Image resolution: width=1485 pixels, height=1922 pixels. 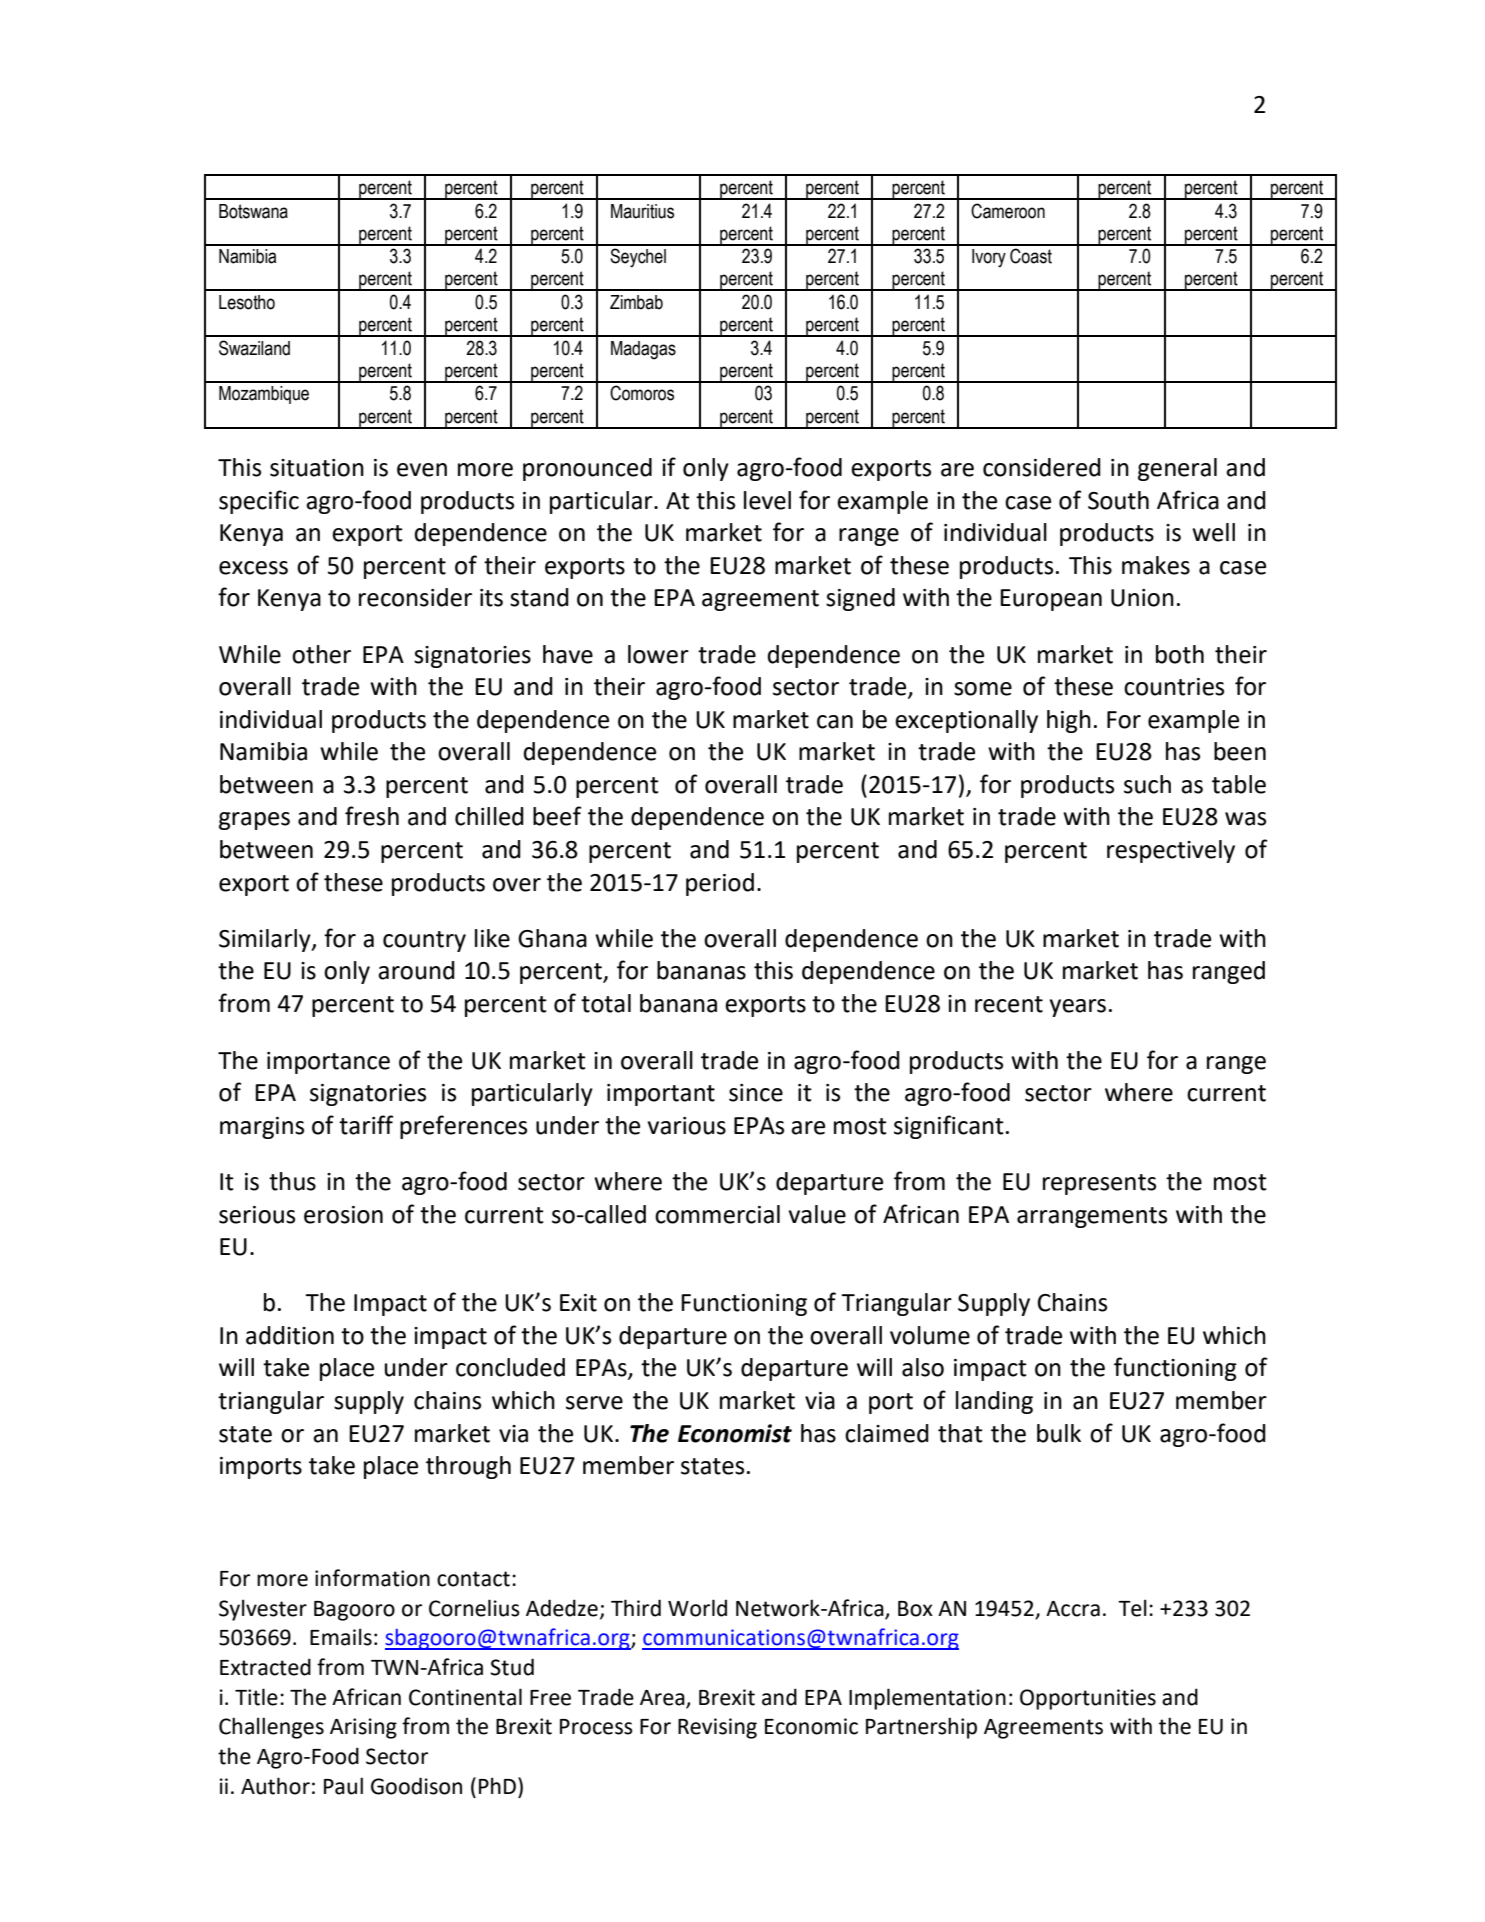 What do you see at coordinates (1147, 784) in the image?
I see `such` at bounding box center [1147, 784].
